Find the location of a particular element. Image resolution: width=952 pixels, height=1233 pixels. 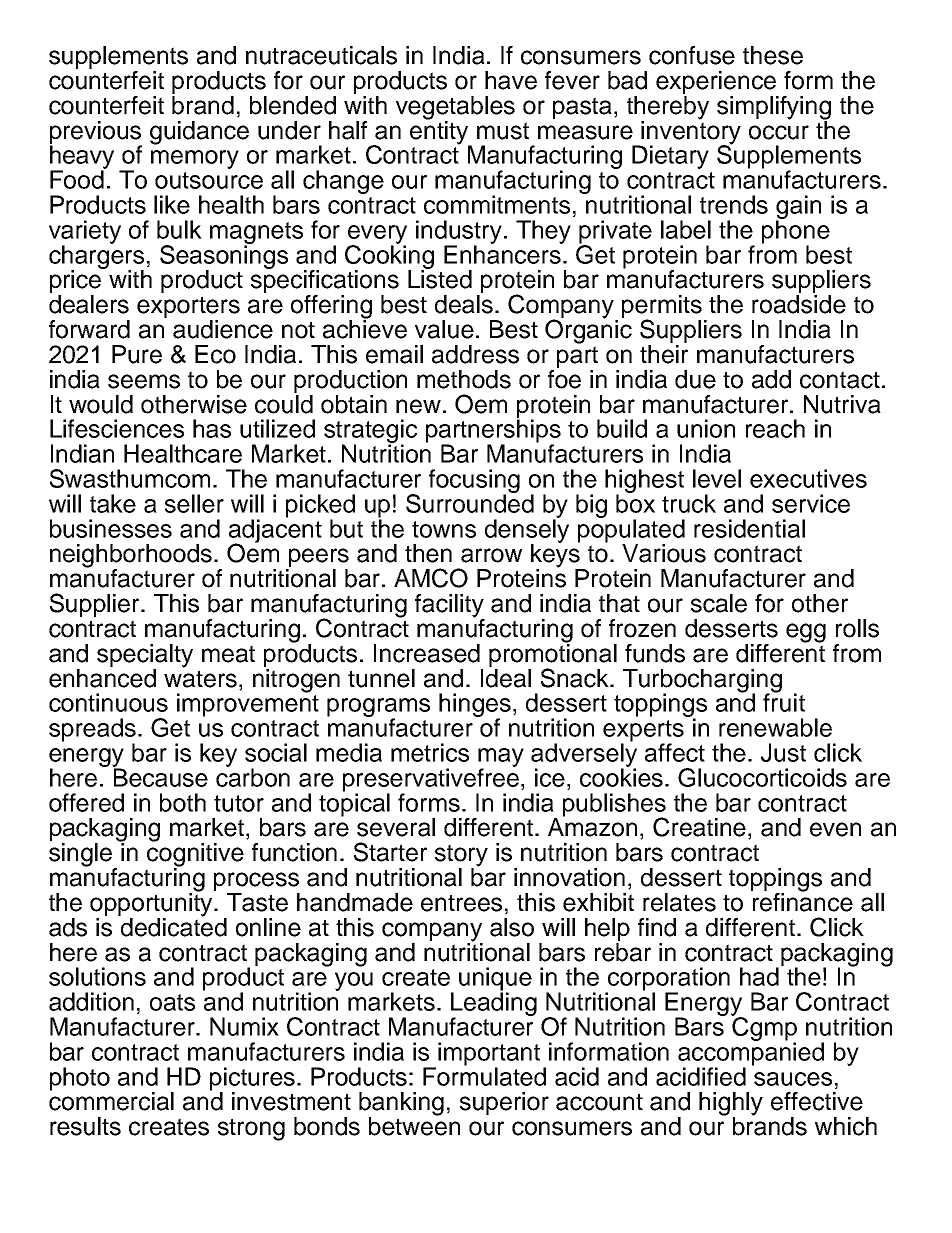

has is located at coordinates (212, 428).
